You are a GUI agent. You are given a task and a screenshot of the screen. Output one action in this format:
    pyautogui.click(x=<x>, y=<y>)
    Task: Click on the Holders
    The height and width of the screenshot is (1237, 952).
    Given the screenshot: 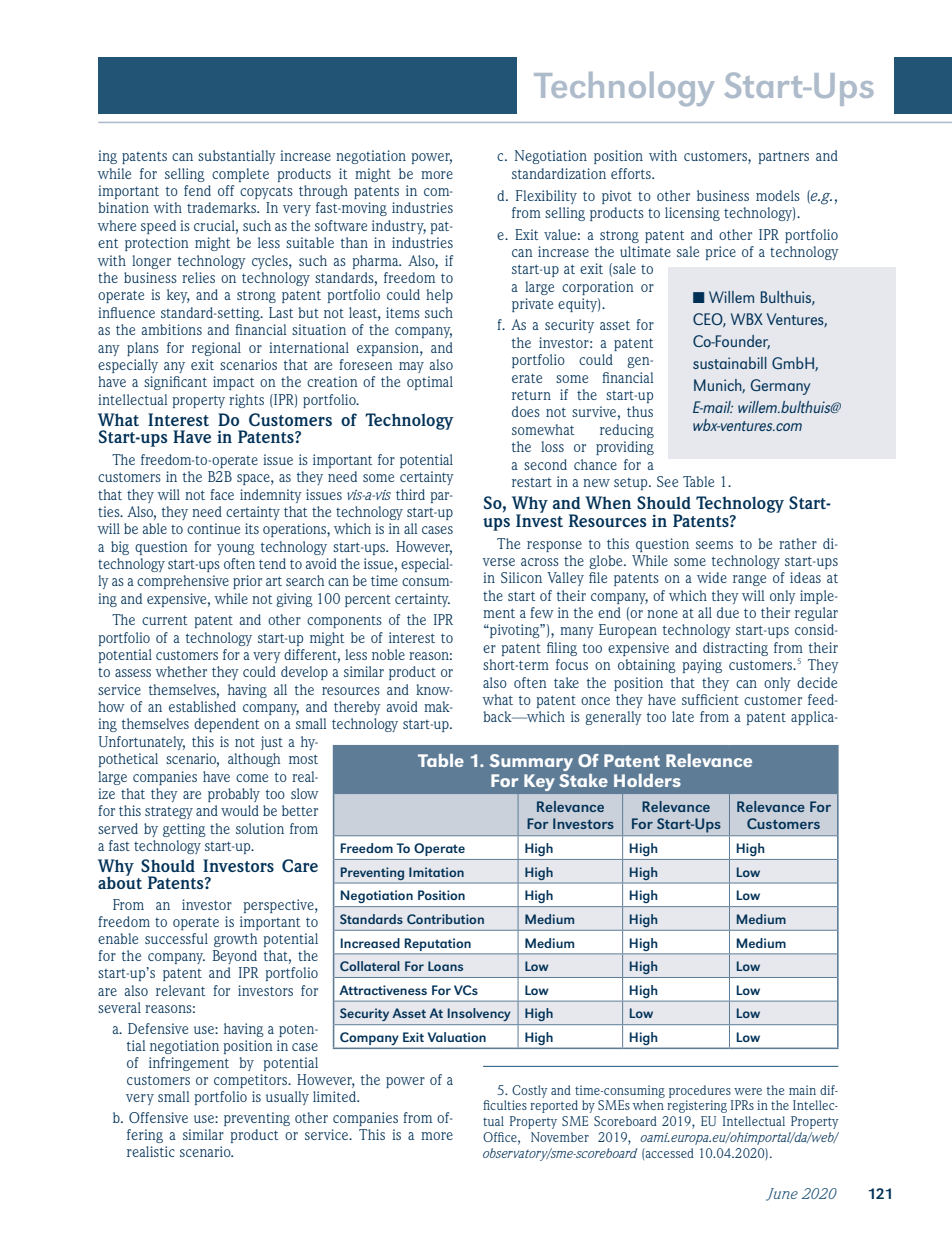 What is the action you would take?
    pyautogui.click(x=647, y=780)
